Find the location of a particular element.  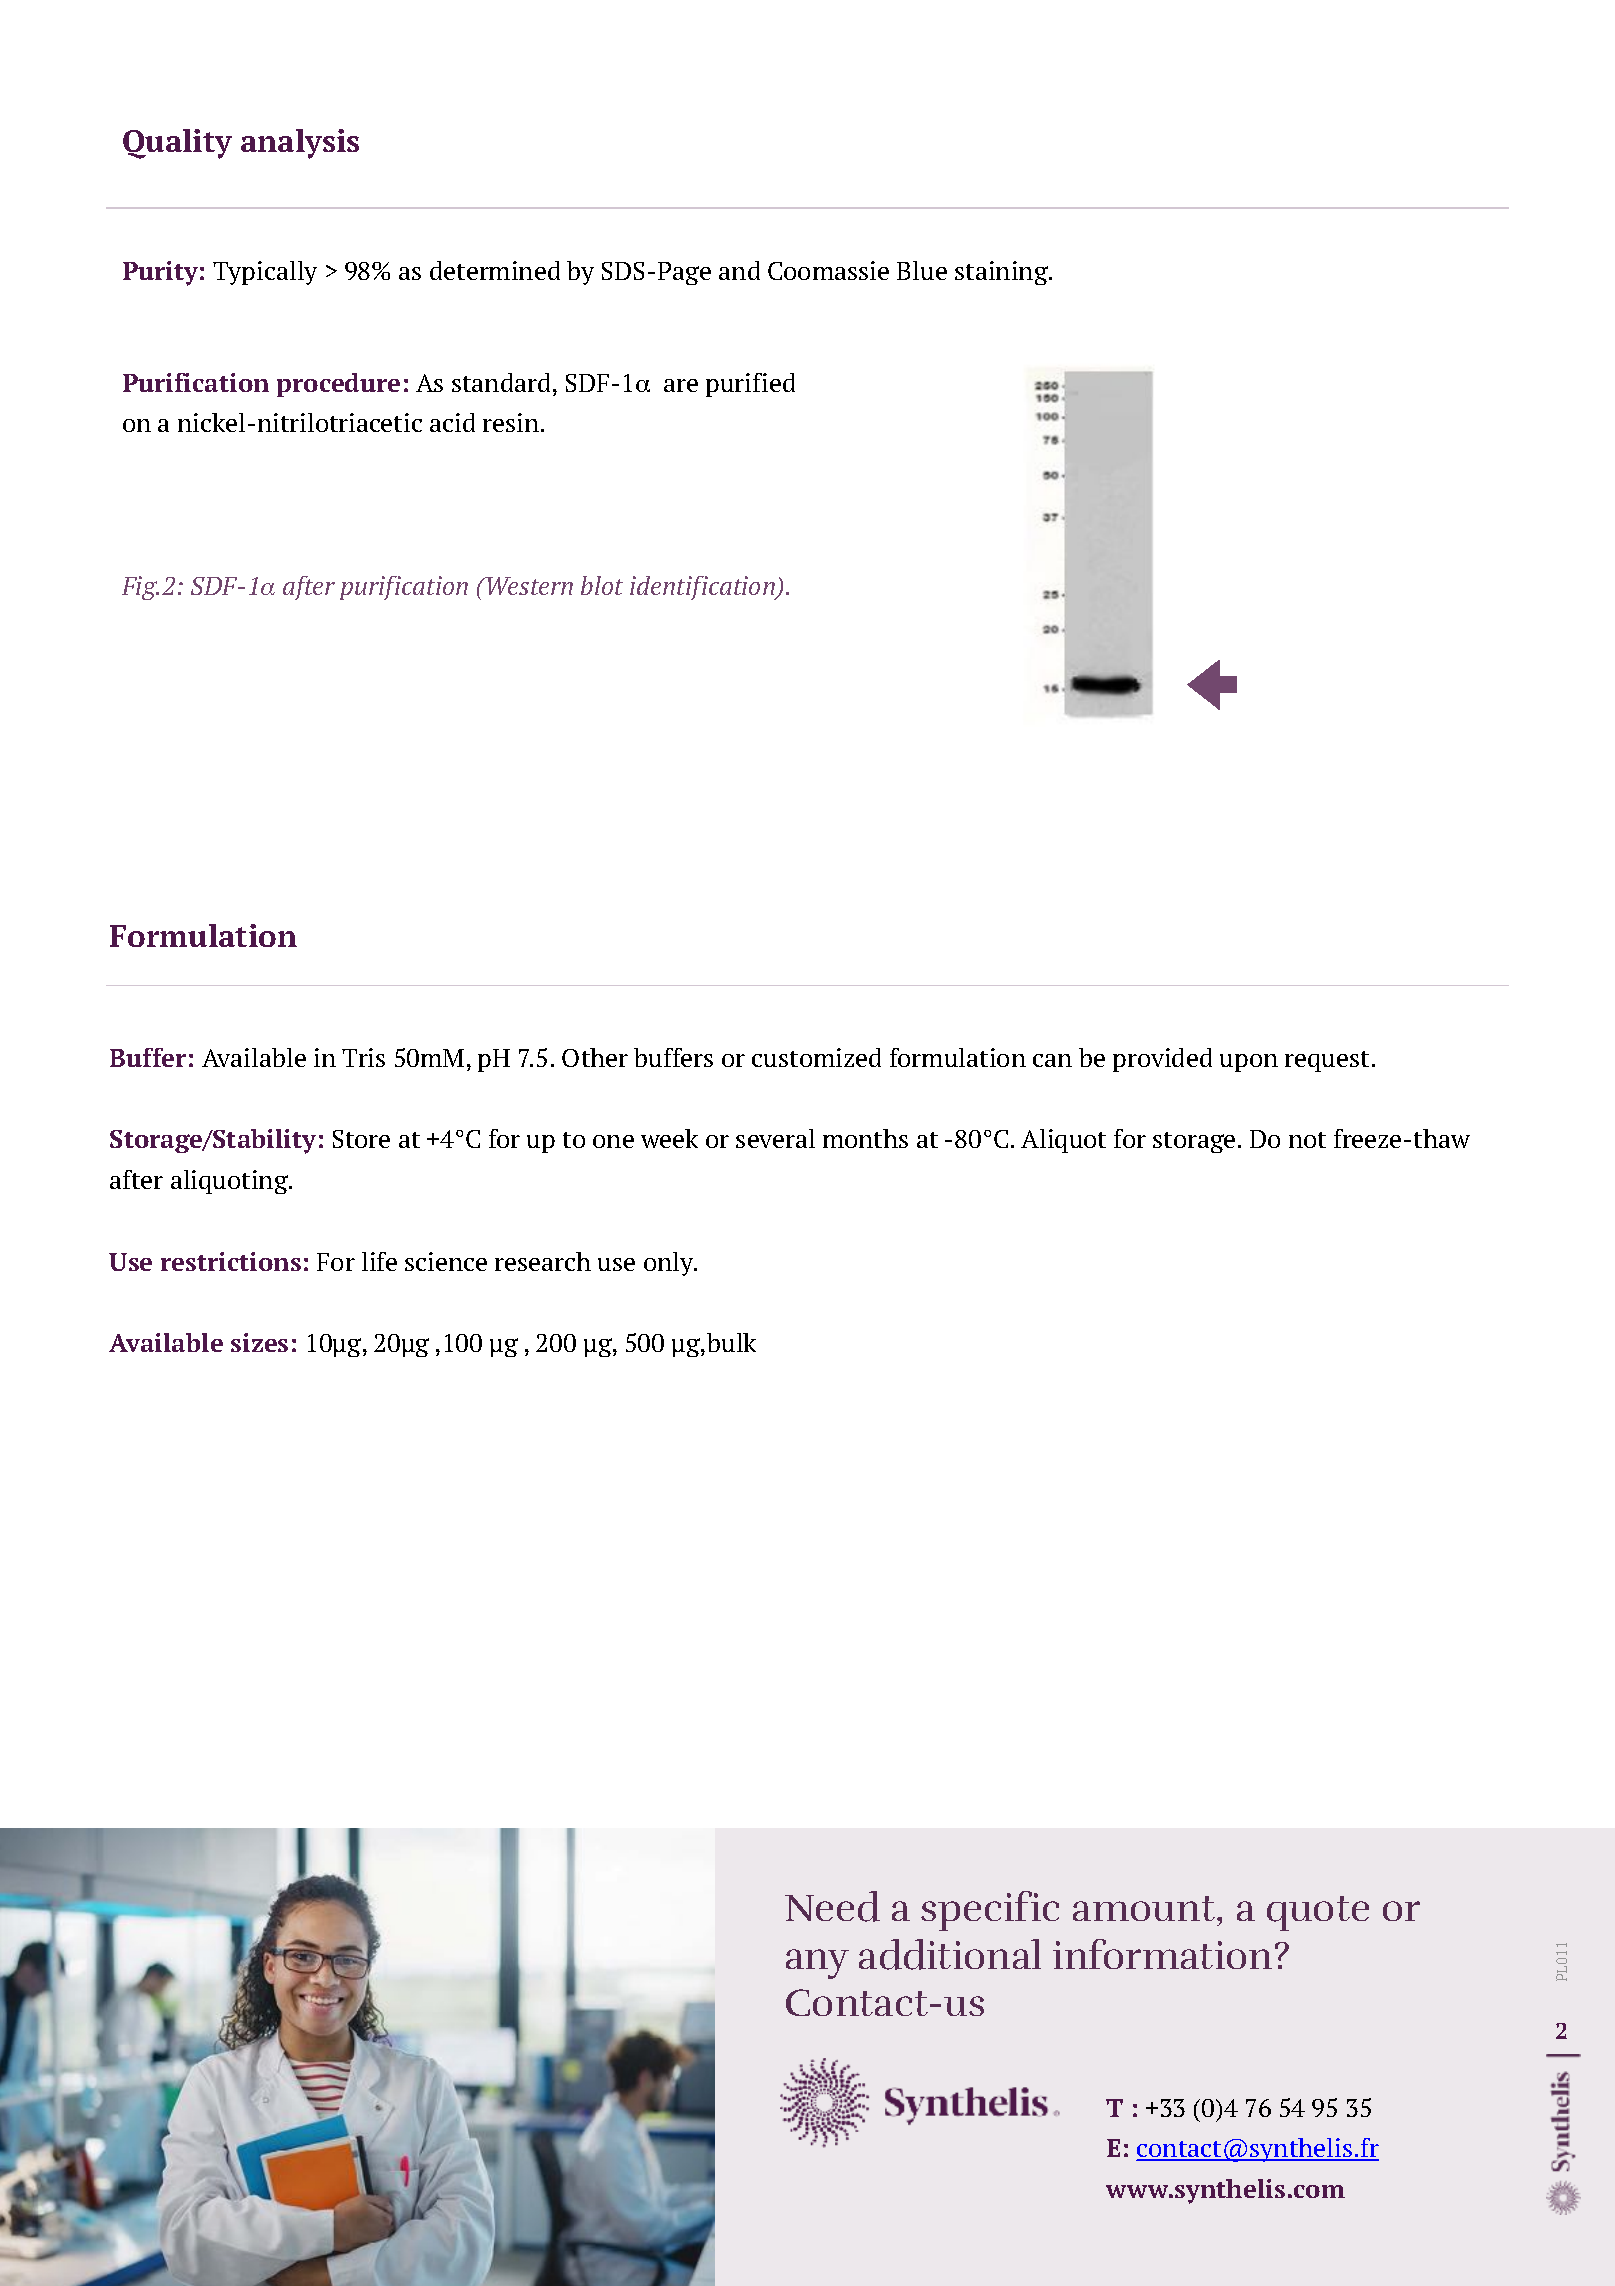

sizes is located at coordinates (259, 1342).
